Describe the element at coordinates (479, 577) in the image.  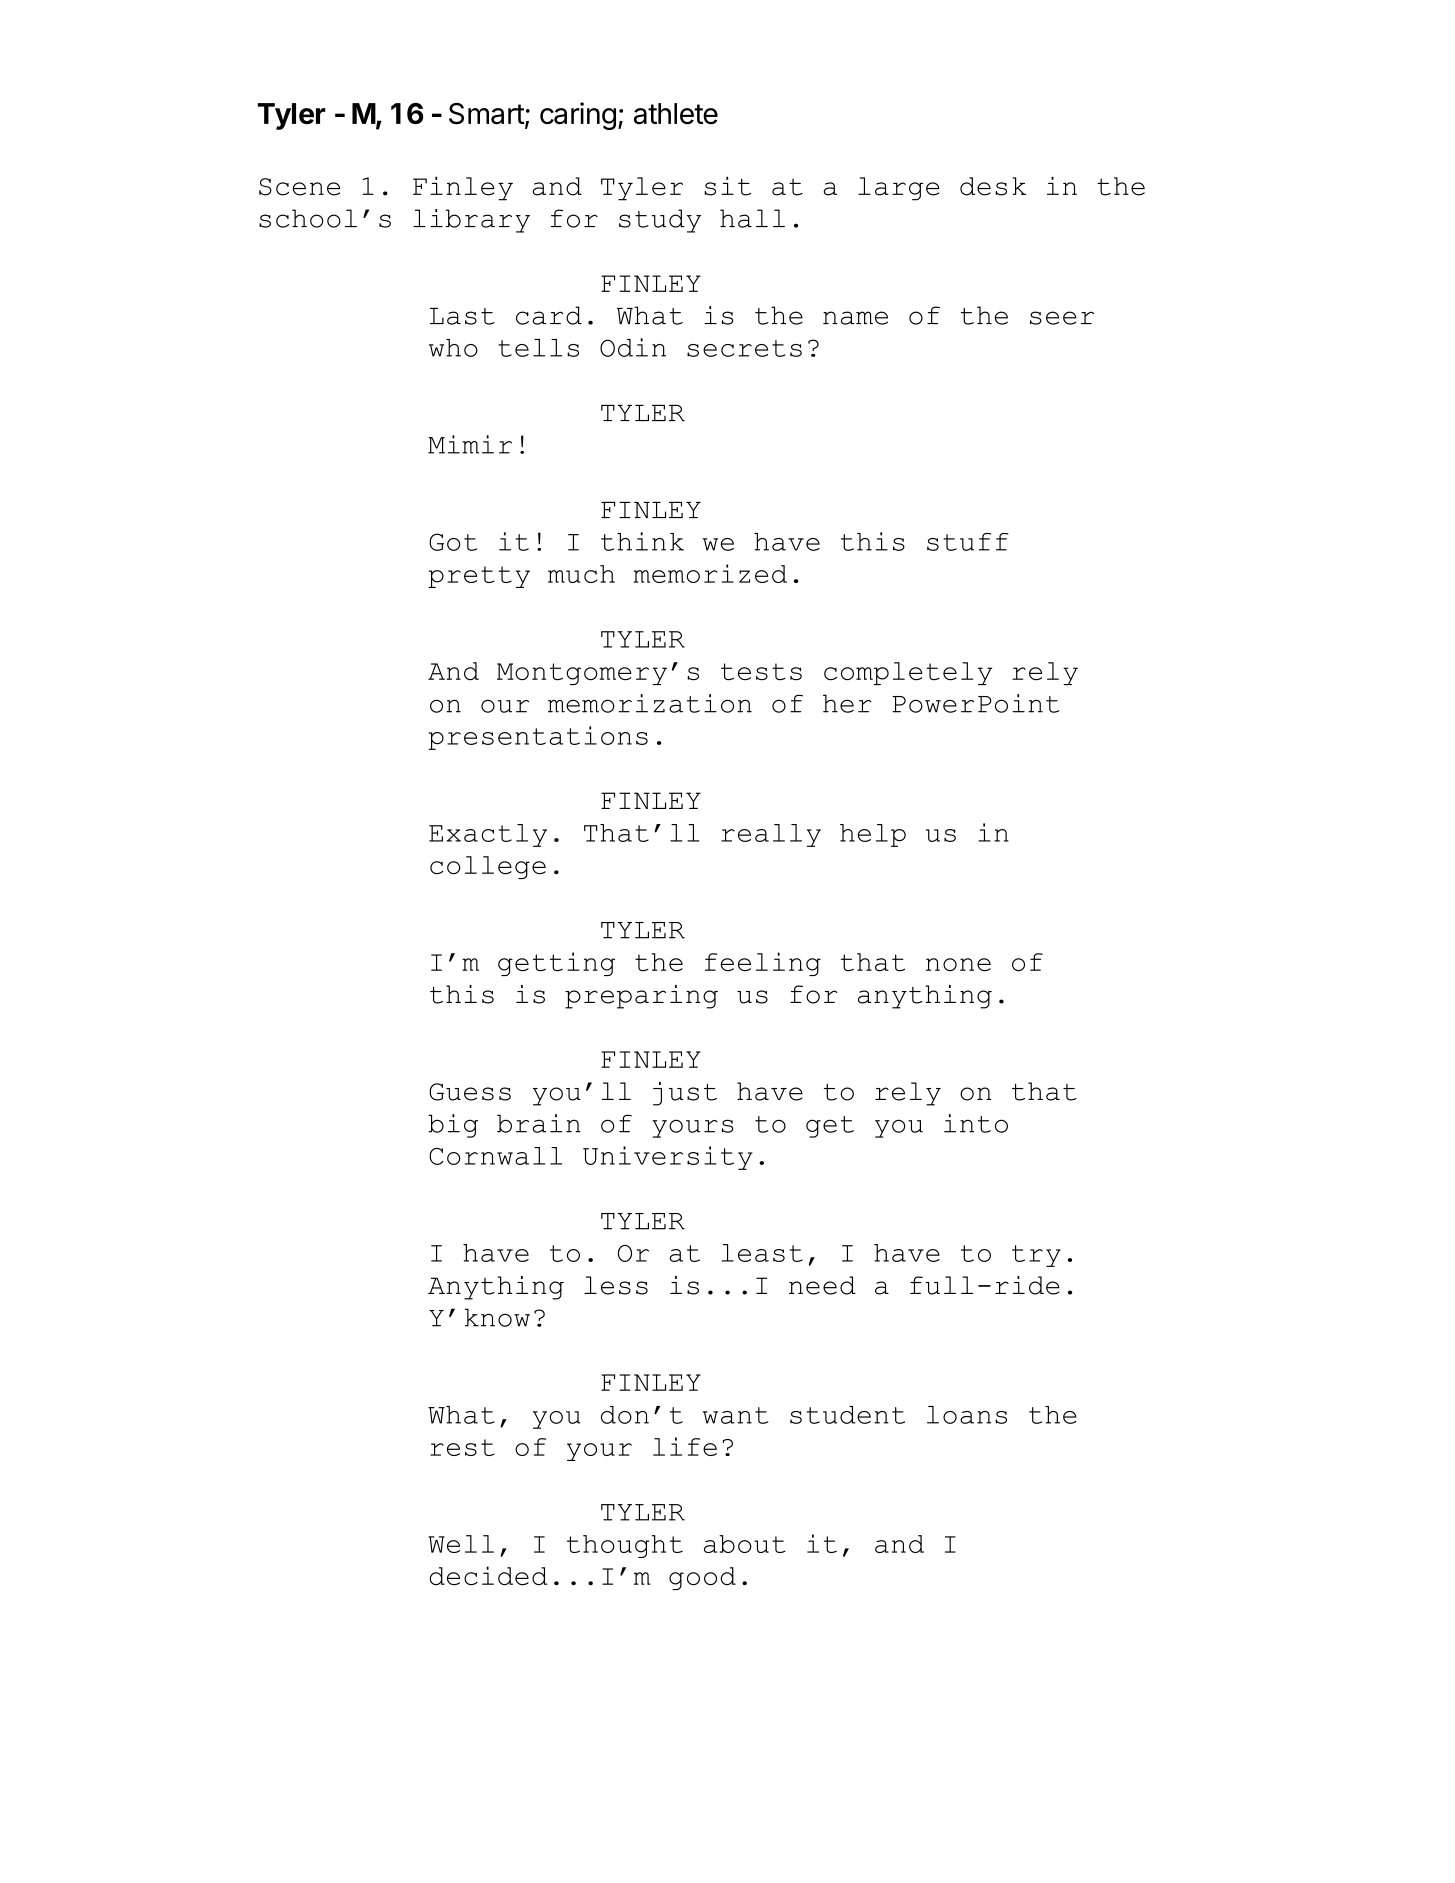
I see `pretty` at that location.
